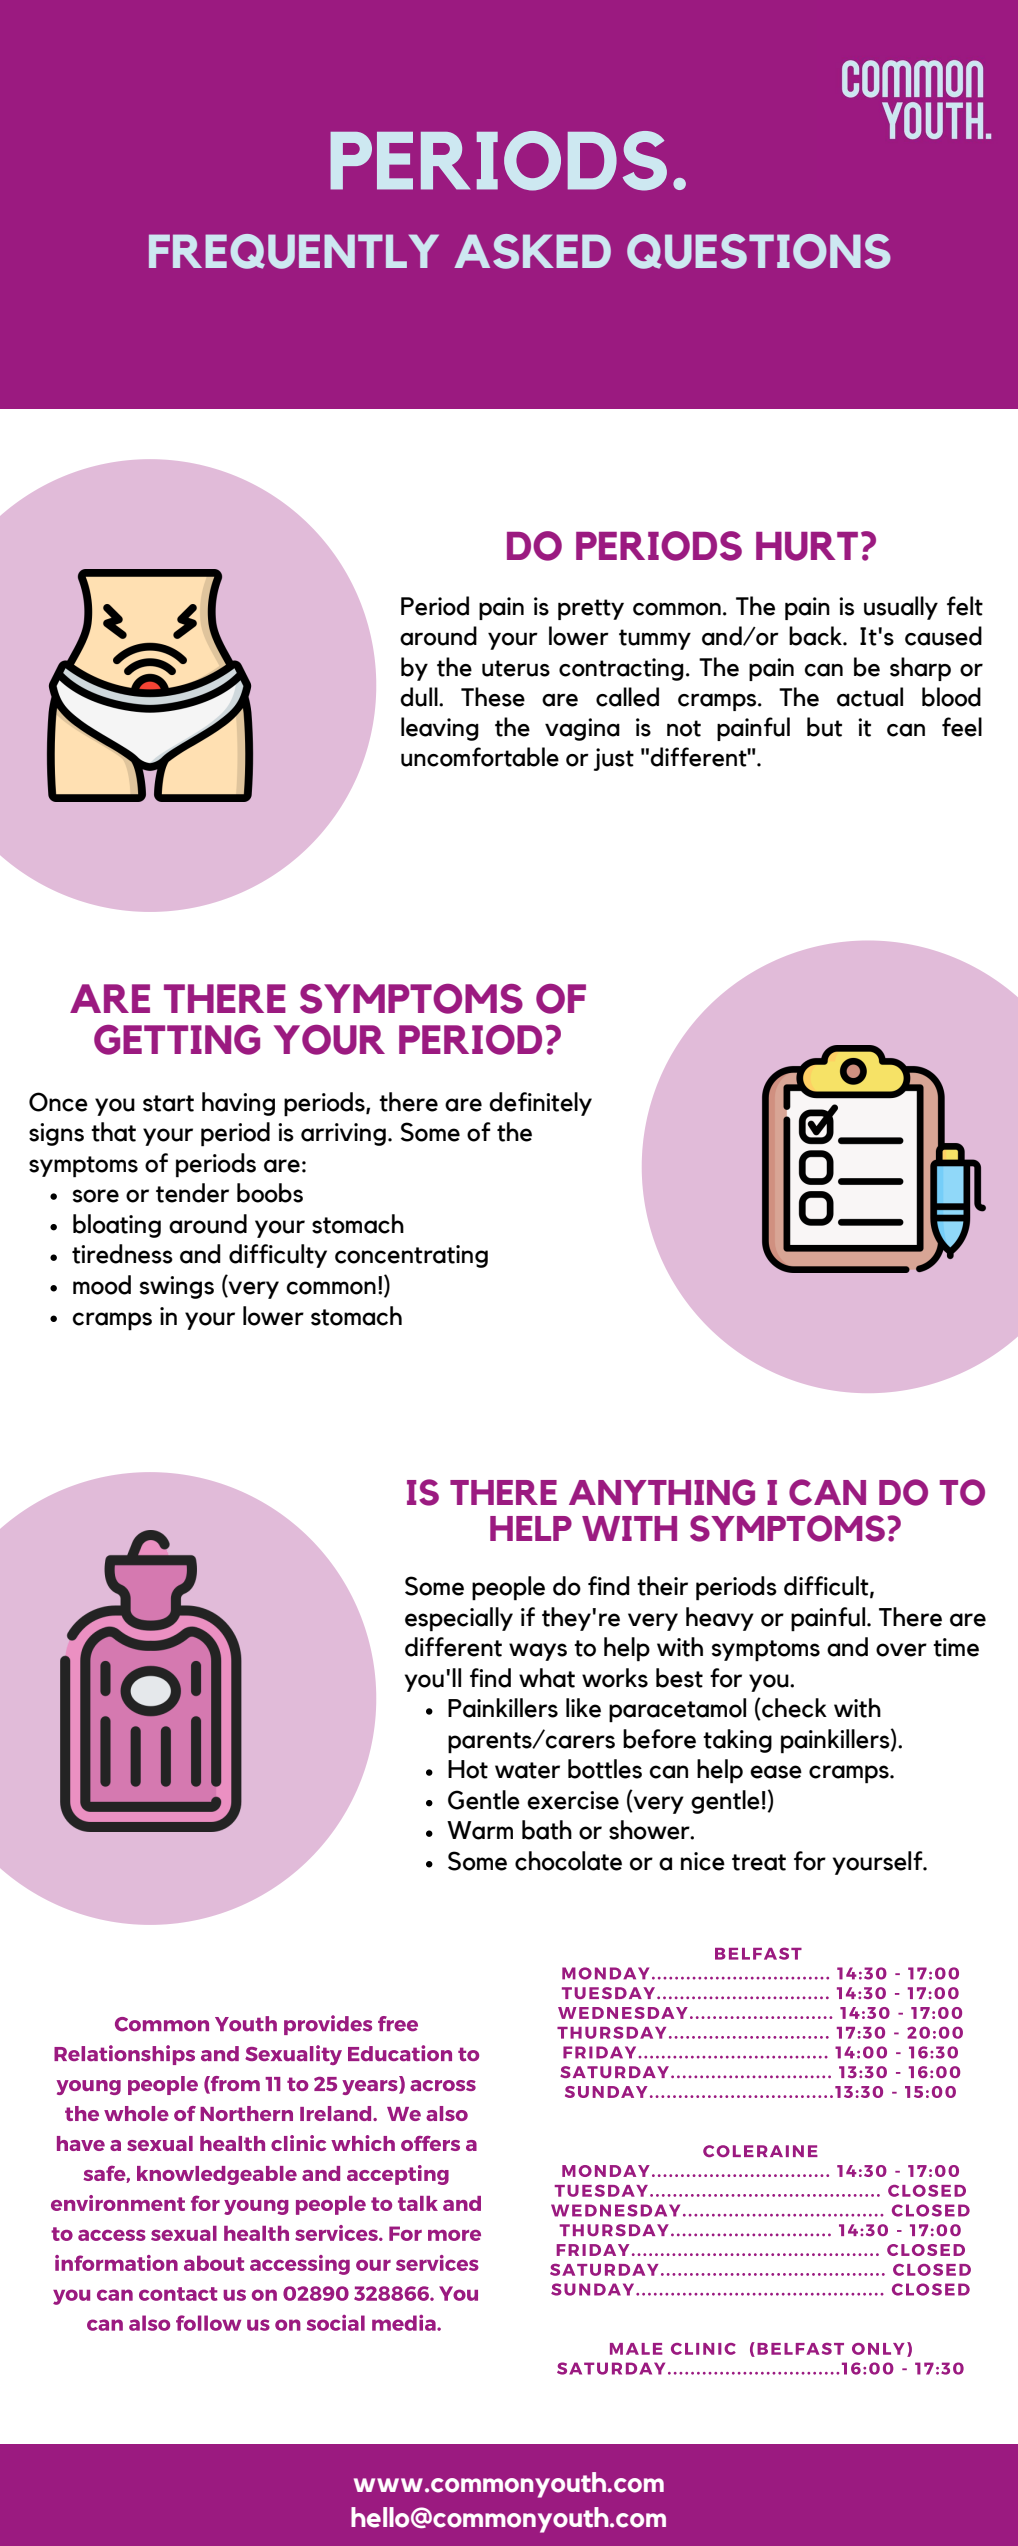 This screenshot has width=1018, height=2546. What do you see at coordinates (759, 251) in the screenshot?
I see `QUESTIONS` at bounding box center [759, 251].
